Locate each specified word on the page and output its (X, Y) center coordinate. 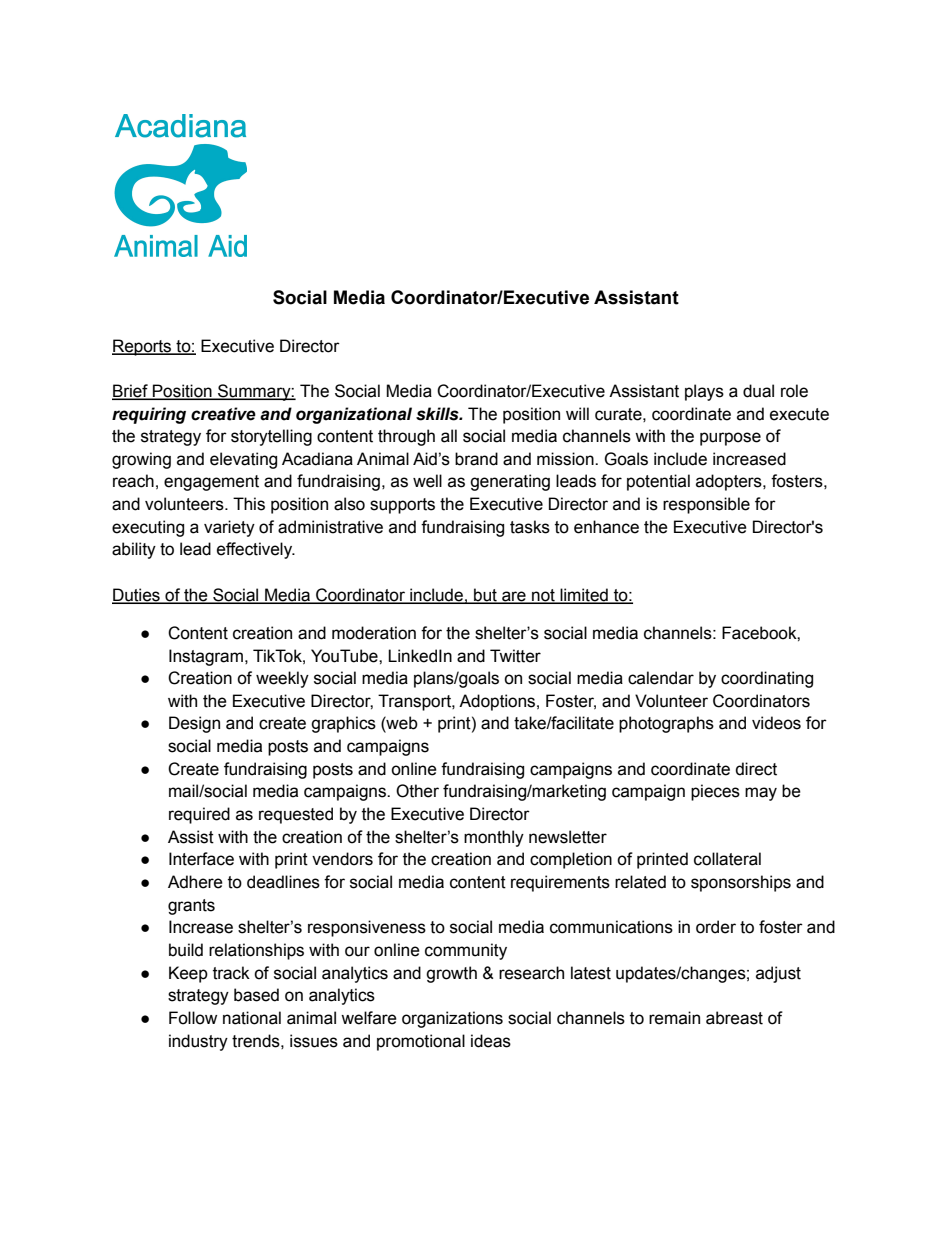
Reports (143, 347)
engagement (211, 483)
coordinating (767, 679)
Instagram (206, 657)
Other (417, 791)
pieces (715, 792)
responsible (706, 505)
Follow (193, 1018)
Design (194, 724)
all (449, 436)
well (427, 481)
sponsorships (741, 883)
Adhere (195, 882)
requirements (560, 883)
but (485, 595)
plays (704, 392)
